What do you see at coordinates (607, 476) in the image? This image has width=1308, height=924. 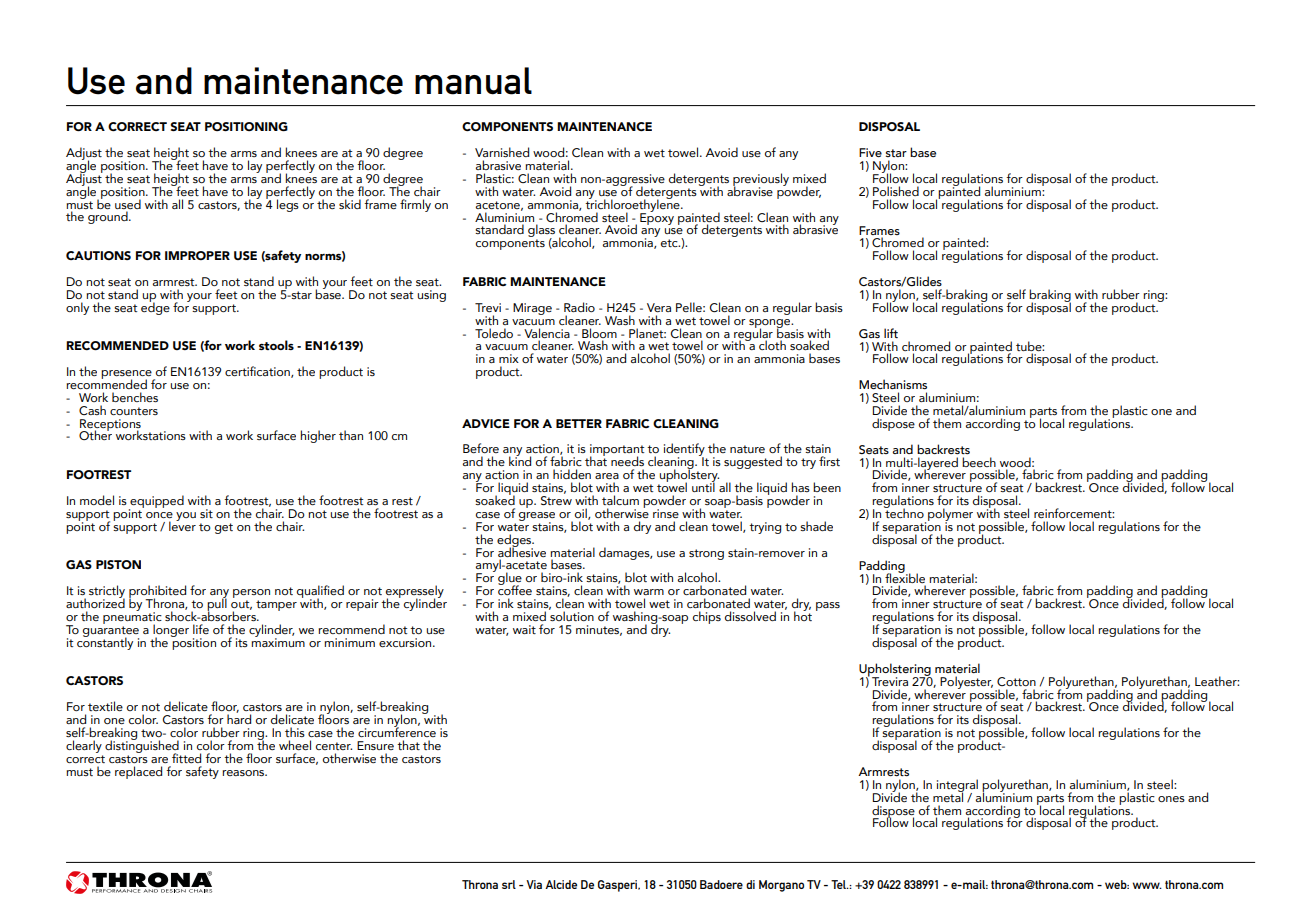 I see `area` at bounding box center [607, 476].
